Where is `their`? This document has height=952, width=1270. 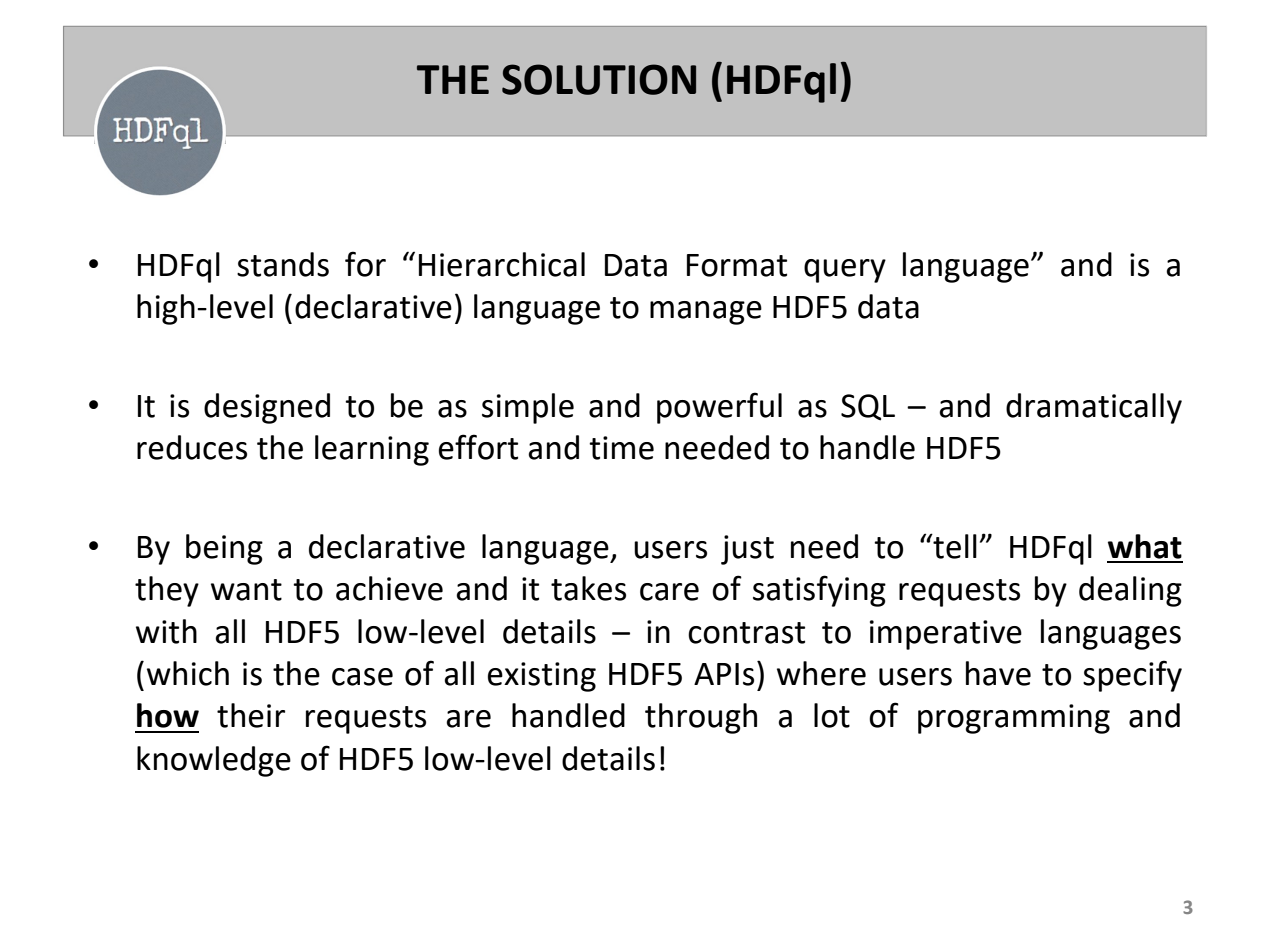
their is located at coordinates (251, 715).
